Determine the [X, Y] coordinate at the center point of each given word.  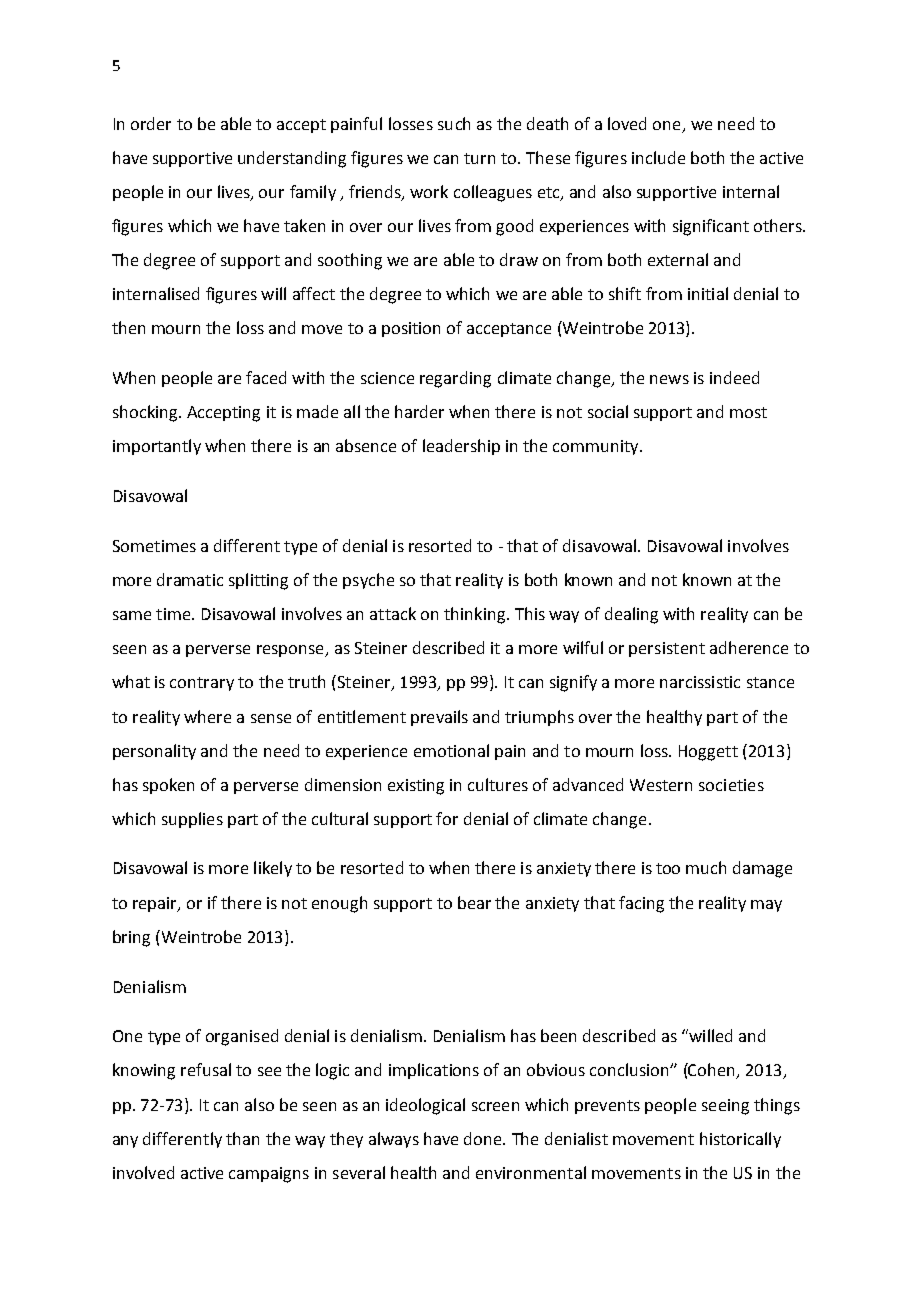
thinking [474, 615]
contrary [202, 684]
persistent [667, 649]
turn [479, 158]
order [151, 123]
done [484, 1138]
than [242, 1138]
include [658, 157]
